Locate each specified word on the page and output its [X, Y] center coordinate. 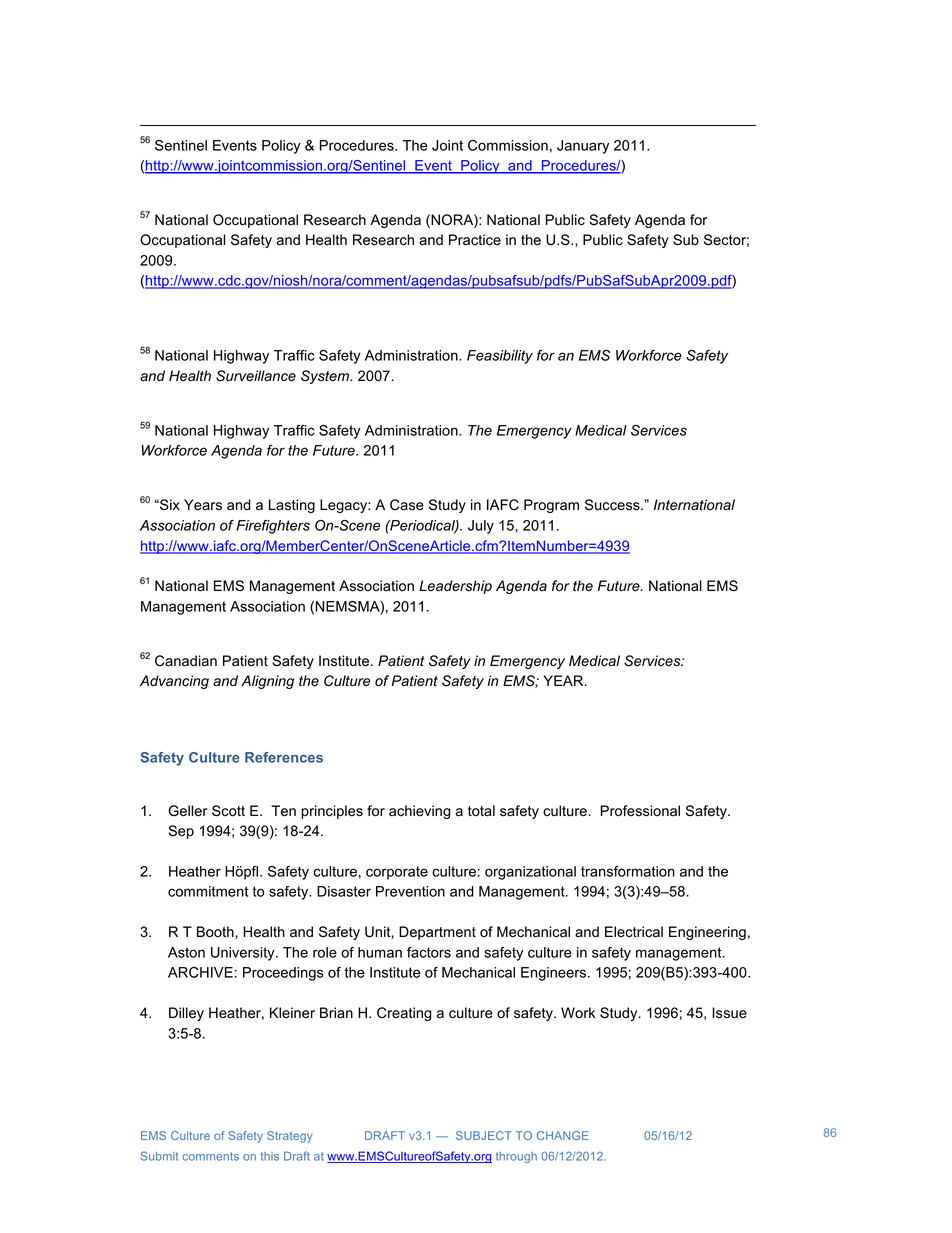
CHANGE [563, 1135]
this [269, 1156]
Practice [475, 240]
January [583, 147]
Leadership [455, 587]
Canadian [186, 661]
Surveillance [256, 376]
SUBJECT [484, 1135]
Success [613, 505]
